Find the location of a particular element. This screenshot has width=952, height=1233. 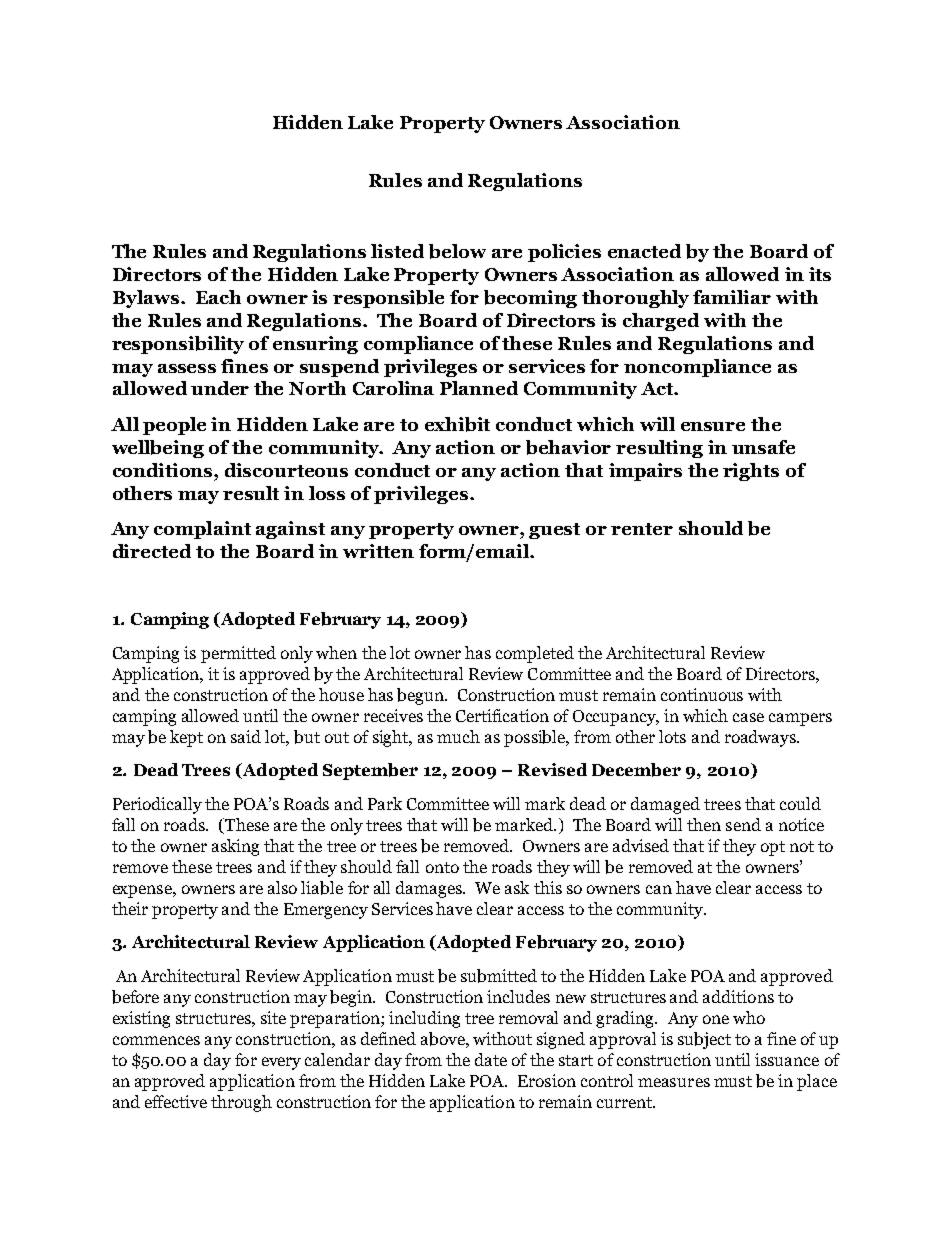

exhibit is located at coordinates (457, 424).
